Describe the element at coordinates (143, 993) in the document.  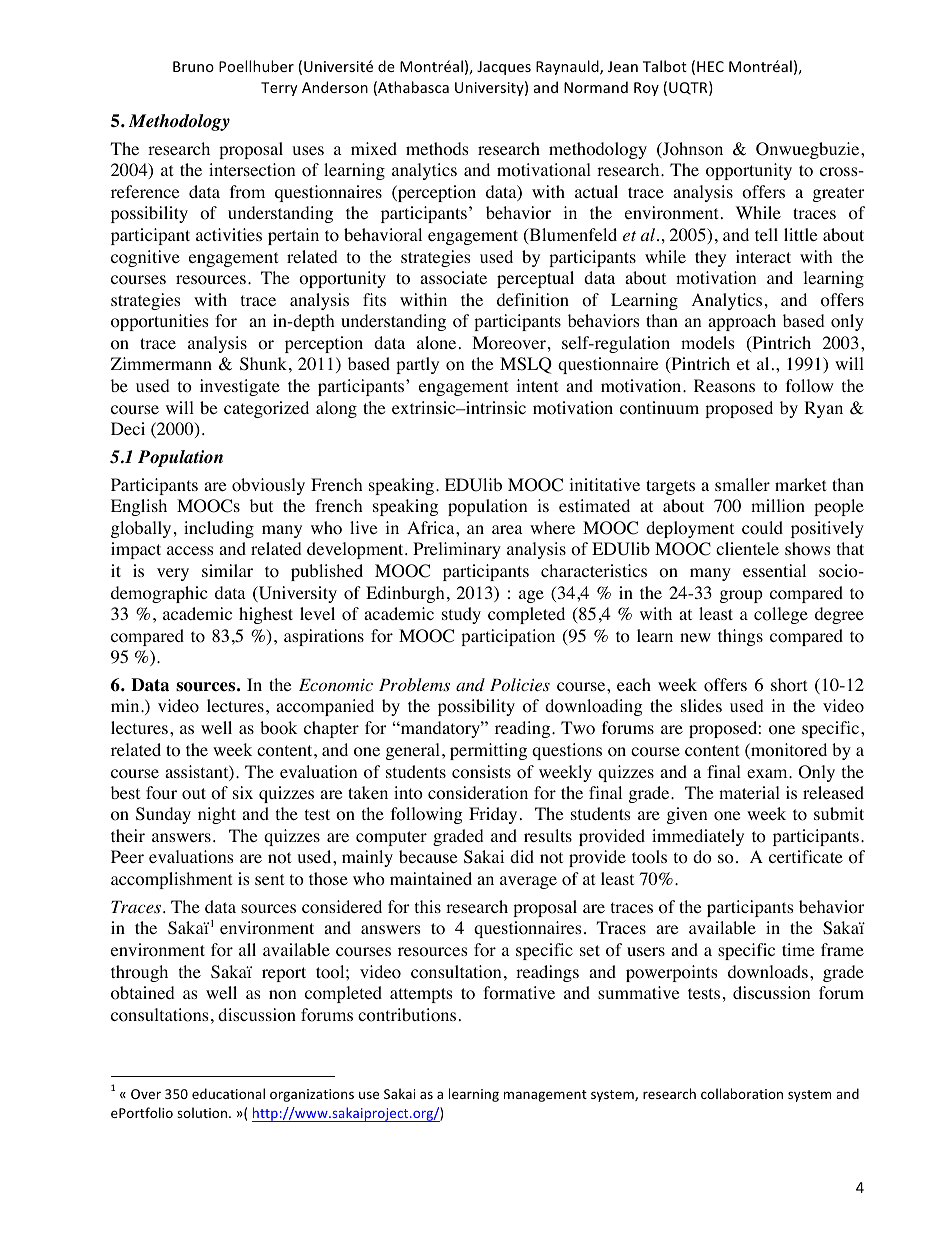
I see `obtained` at that location.
